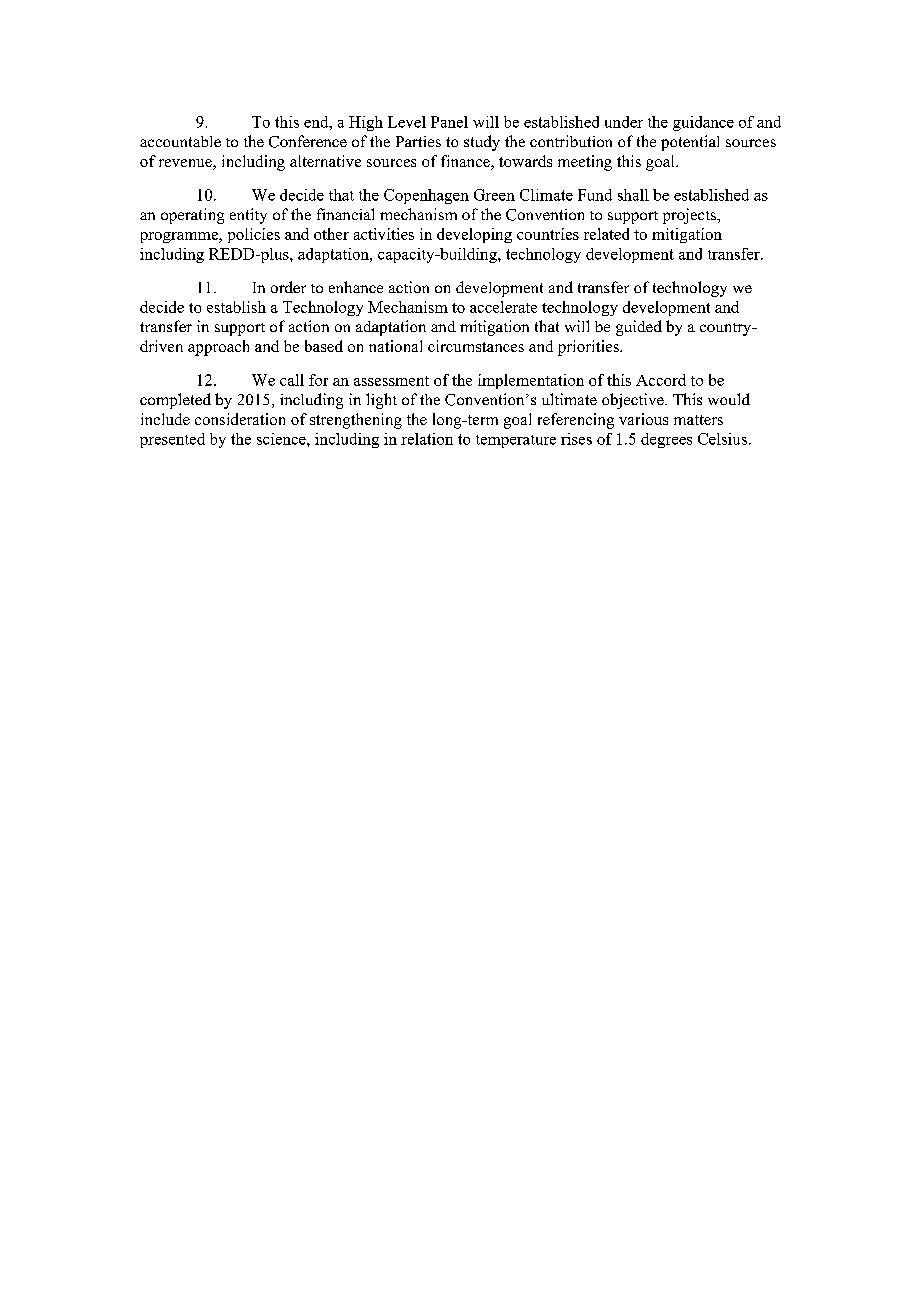 Image resolution: width=924 pixels, height=1308 pixels. What do you see at coordinates (324, 346) in the screenshot?
I see `based` at bounding box center [324, 346].
